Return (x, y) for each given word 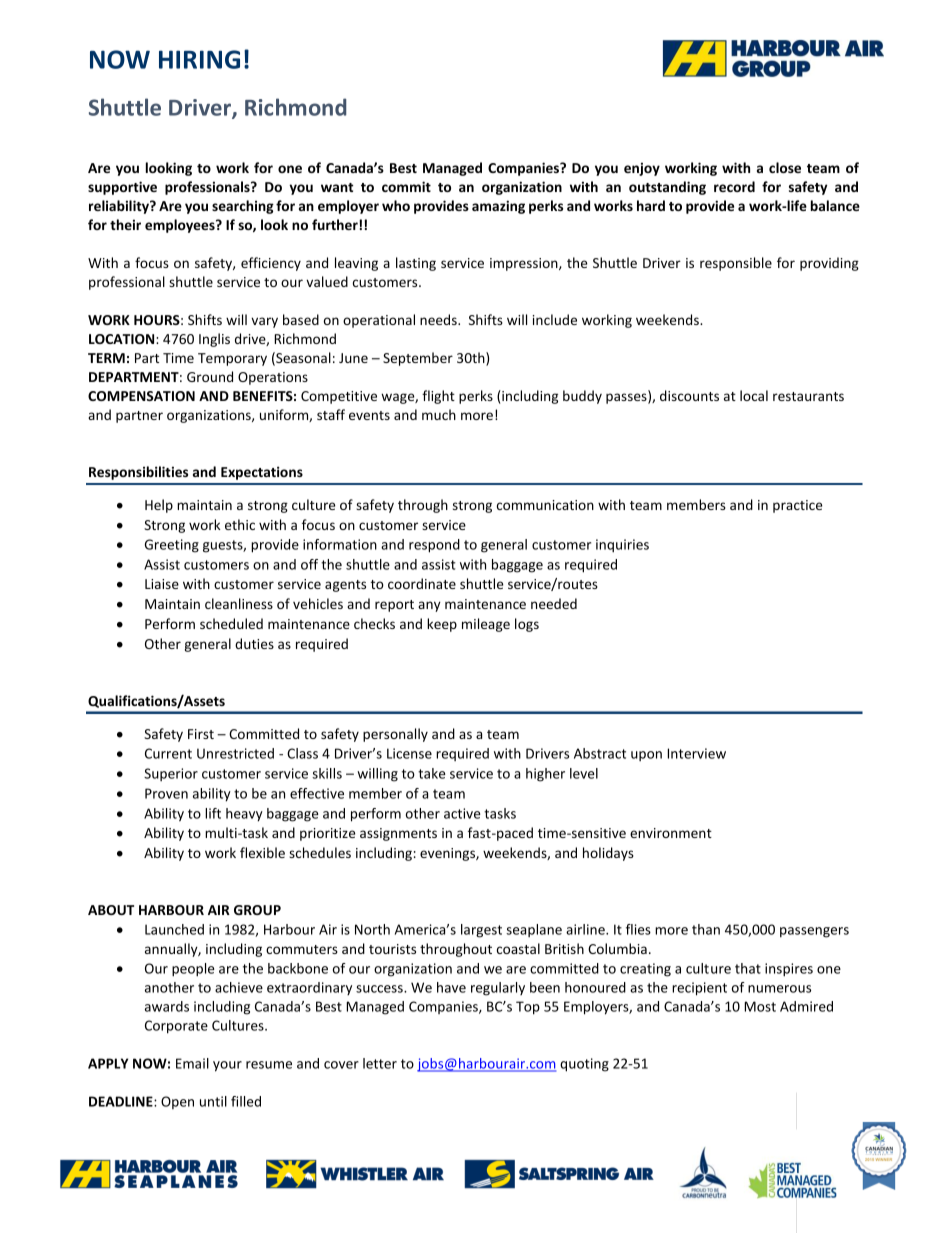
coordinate (422, 583)
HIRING (199, 59)
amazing (498, 207)
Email (192, 1063)
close (785, 167)
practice (797, 506)
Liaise (162, 584)
